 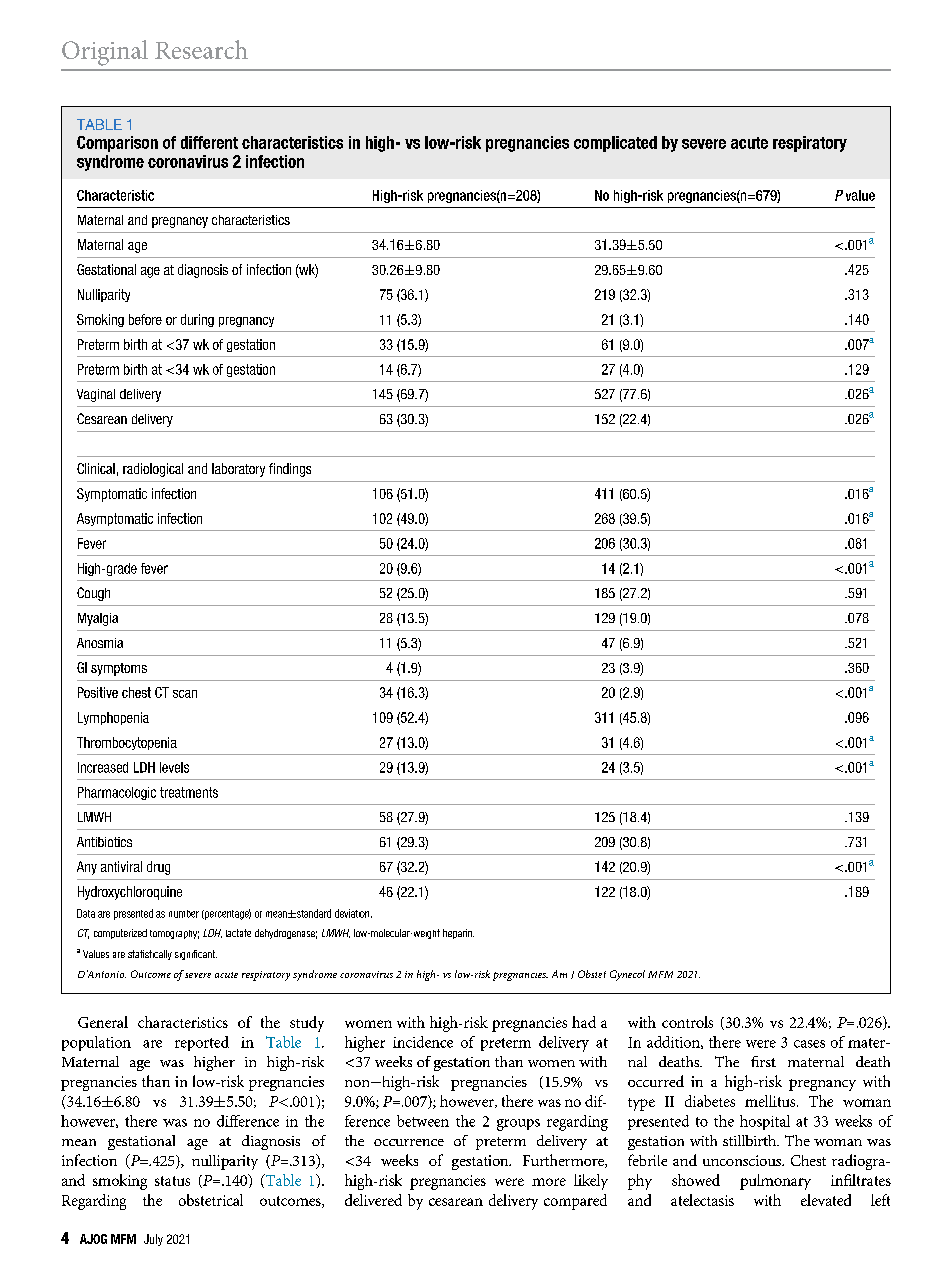 I want to click on pulmonary, so click(x=775, y=1182).
